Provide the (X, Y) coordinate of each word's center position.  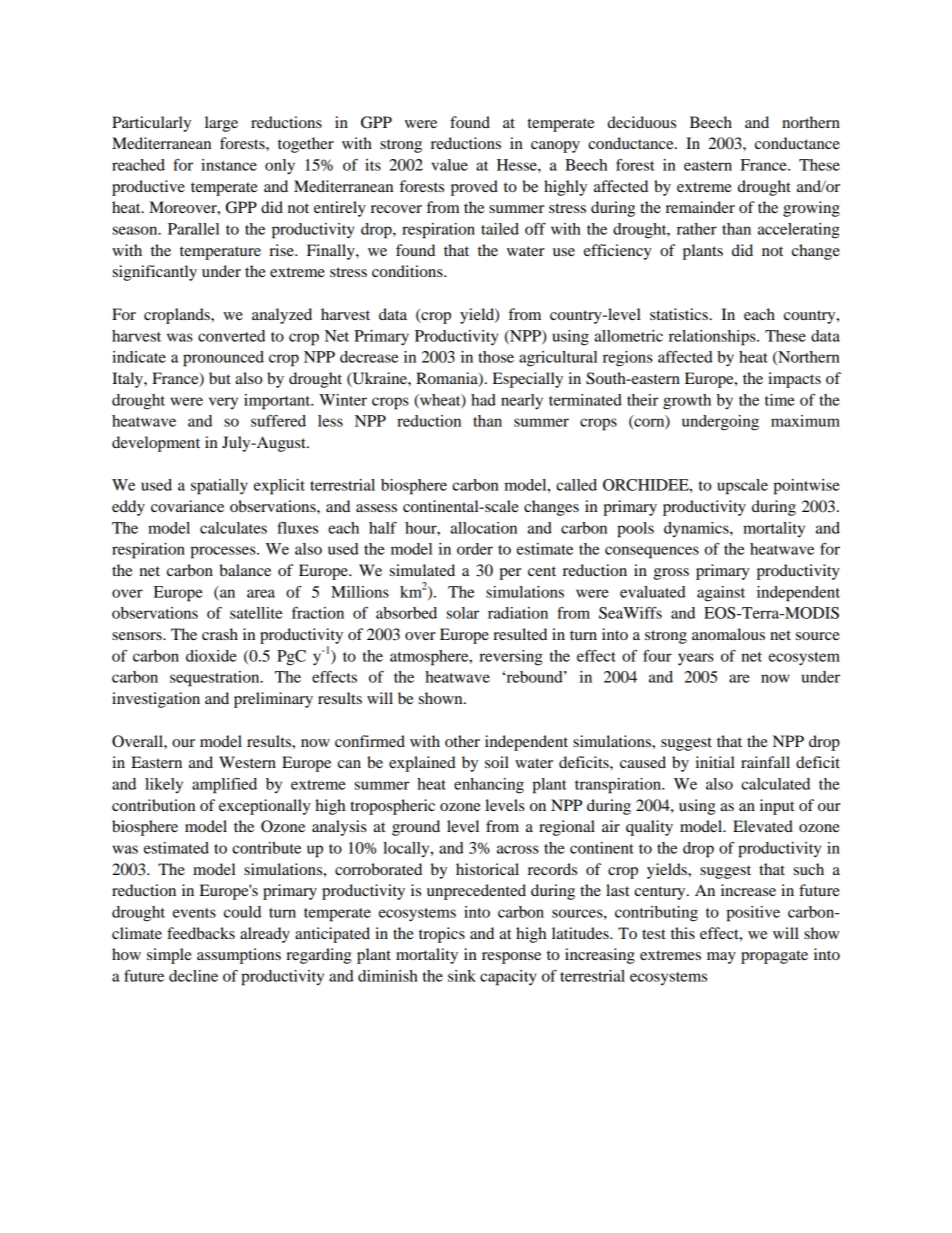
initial (715, 762)
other (462, 741)
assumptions (239, 956)
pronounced (223, 359)
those (496, 357)
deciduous (641, 122)
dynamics (697, 529)
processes (224, 552)
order (475, 549)
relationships (713, 338)
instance (229, 165)
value (450, 165)
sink (462, 976)
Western (247, 762)
